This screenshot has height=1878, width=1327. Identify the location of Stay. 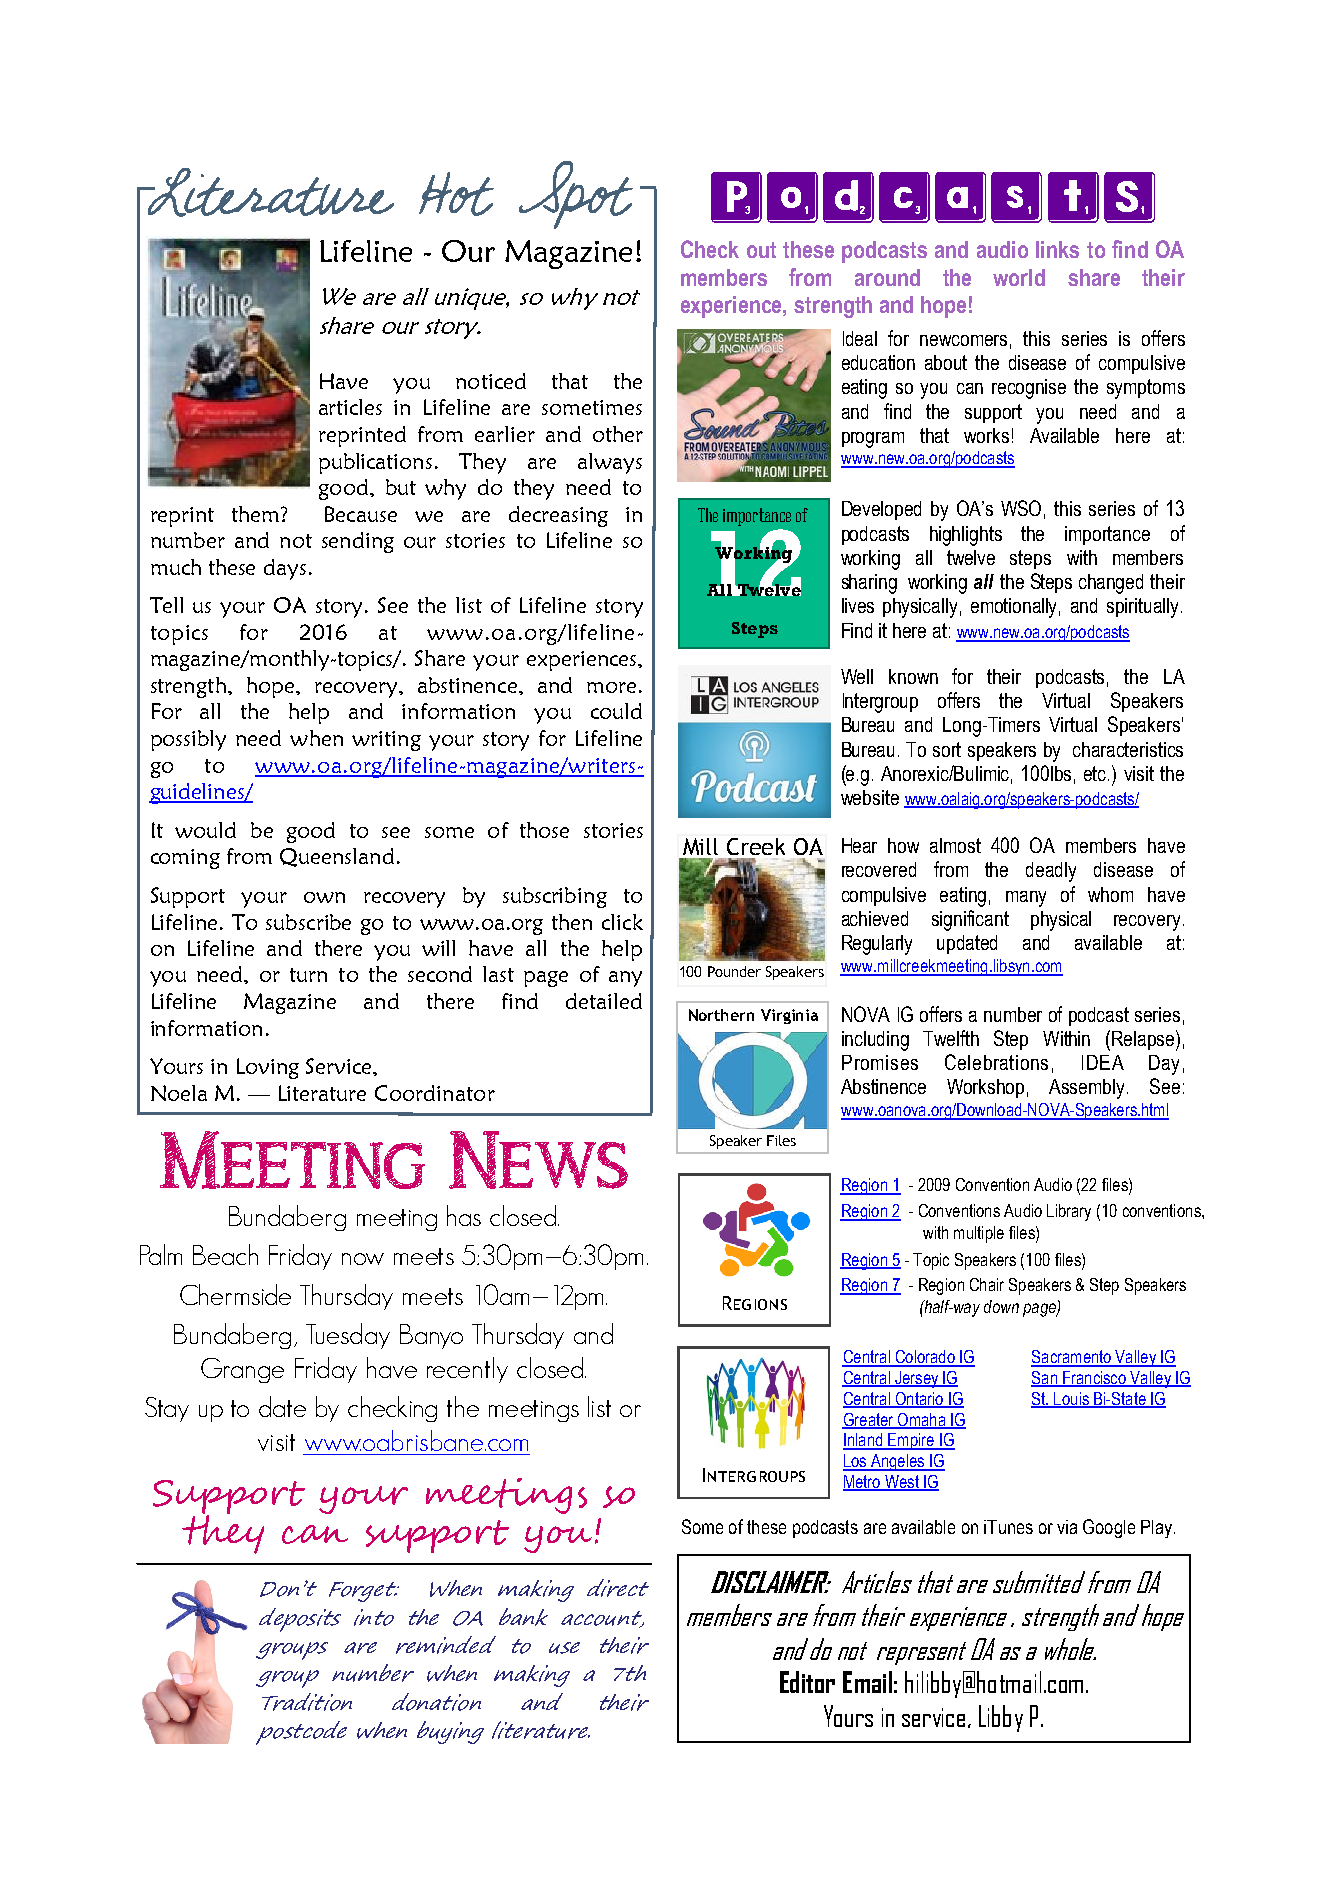
(167, 1409).
